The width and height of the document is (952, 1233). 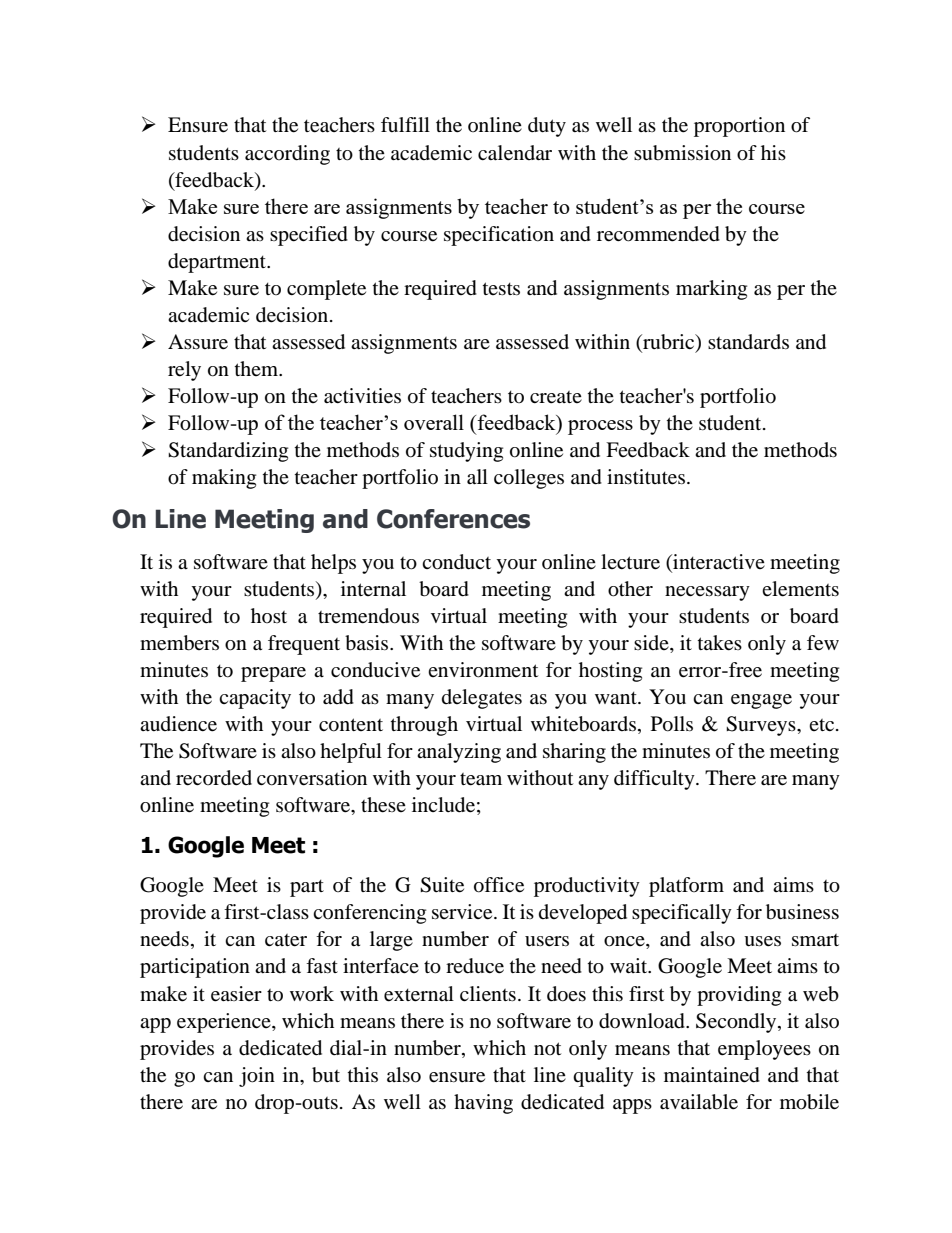 What do you see at coordinates (483, 670) in the document?
I see `environment` at bounding box center [483, 670].
